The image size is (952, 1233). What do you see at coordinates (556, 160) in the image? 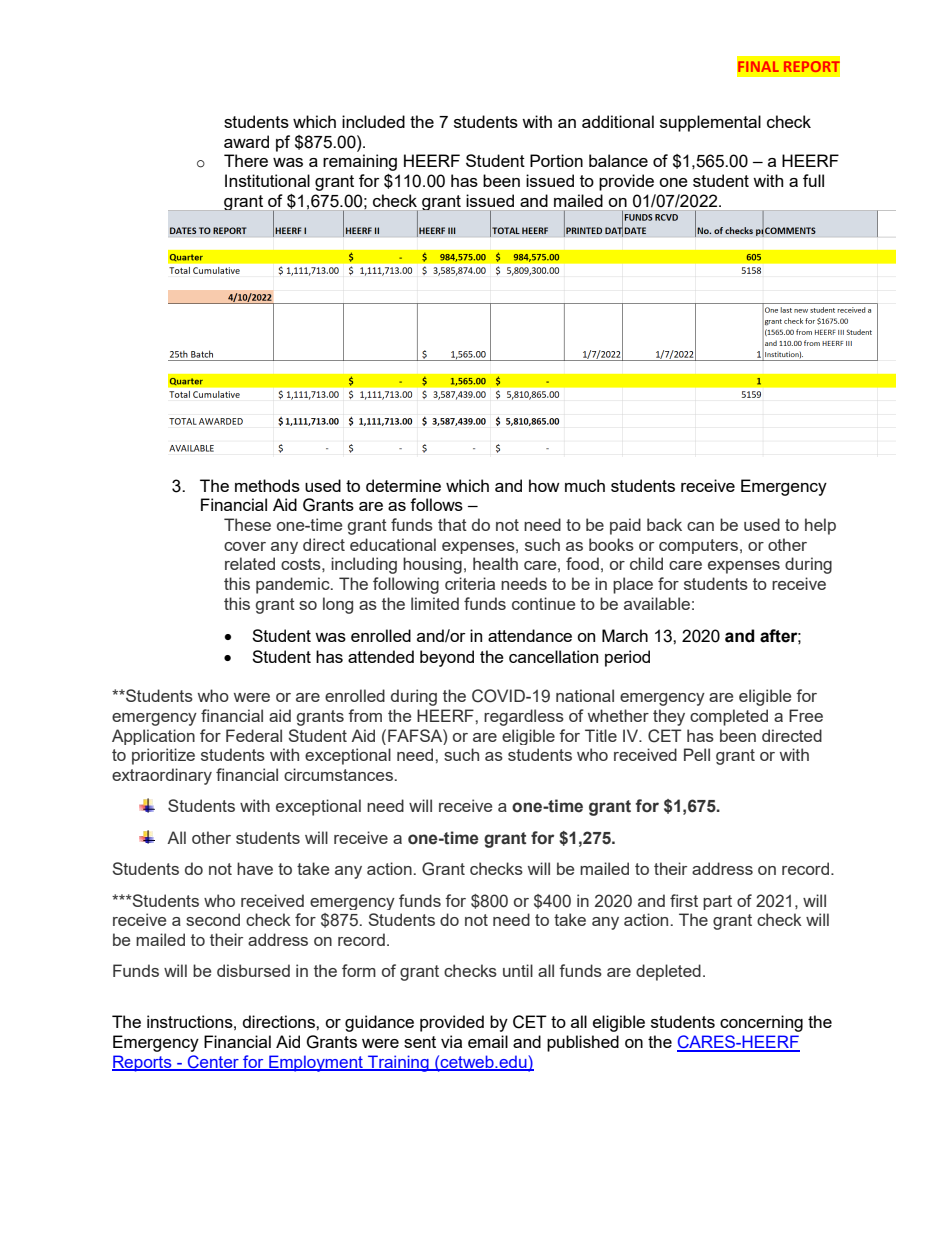
I see `Portion` at bounding box center [556, 160].
